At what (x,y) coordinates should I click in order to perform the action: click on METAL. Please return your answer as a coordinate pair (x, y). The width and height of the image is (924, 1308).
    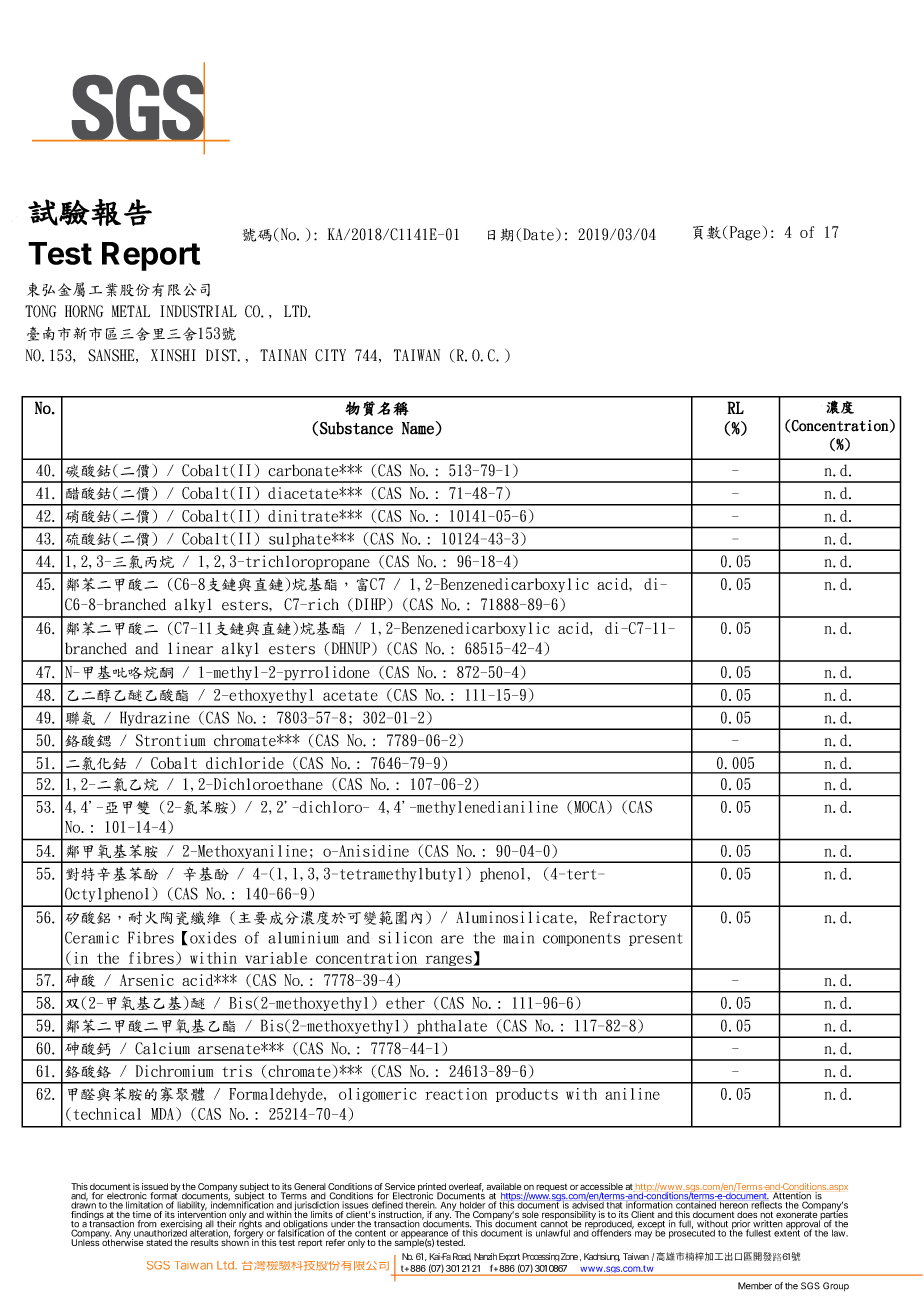
    Looking at the image, I should click on (131, 311).
